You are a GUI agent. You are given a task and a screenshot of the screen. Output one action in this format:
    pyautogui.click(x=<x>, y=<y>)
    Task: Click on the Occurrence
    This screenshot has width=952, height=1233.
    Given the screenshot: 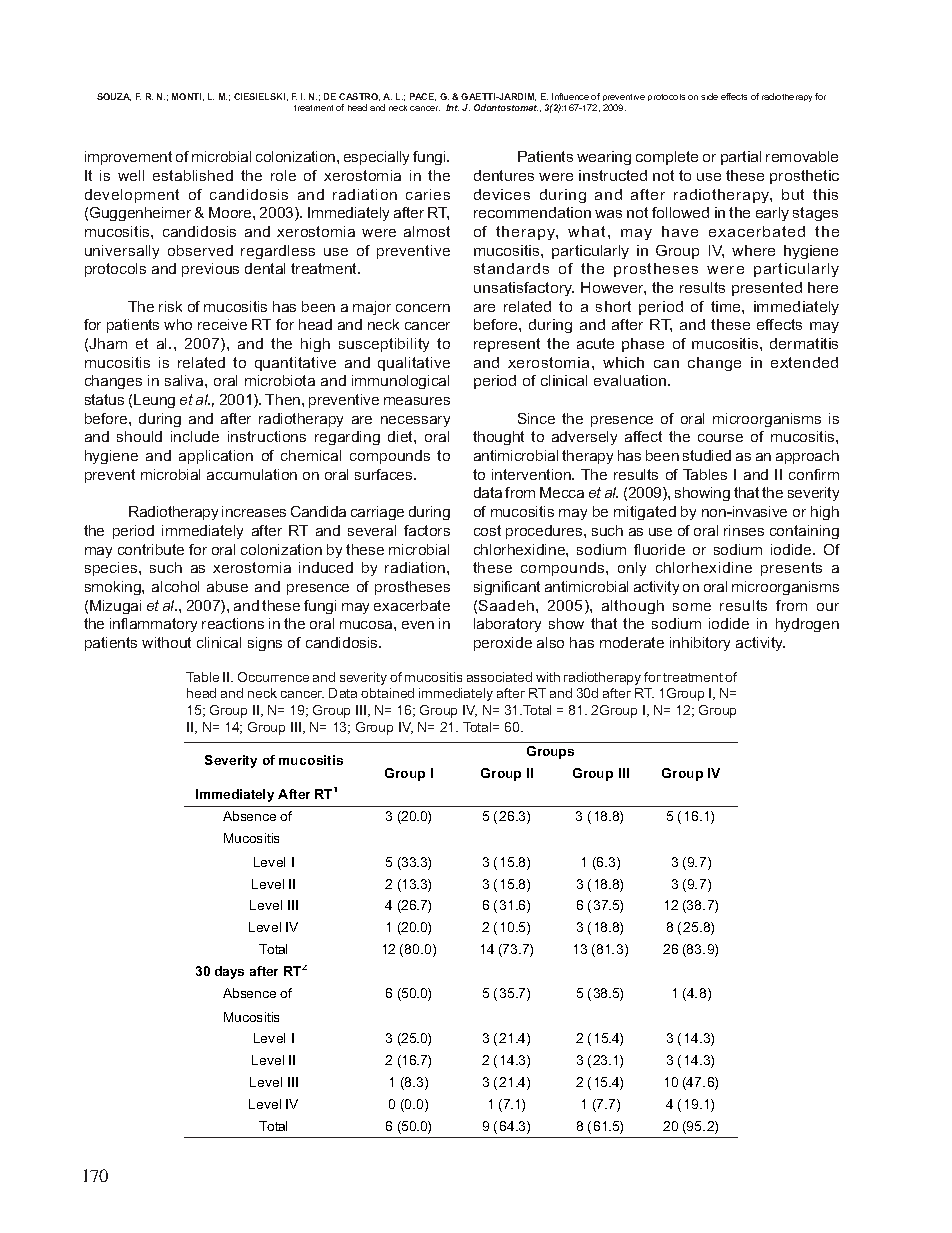 What is the action you would take?
    pyautogui.click(x=273, y=677)
